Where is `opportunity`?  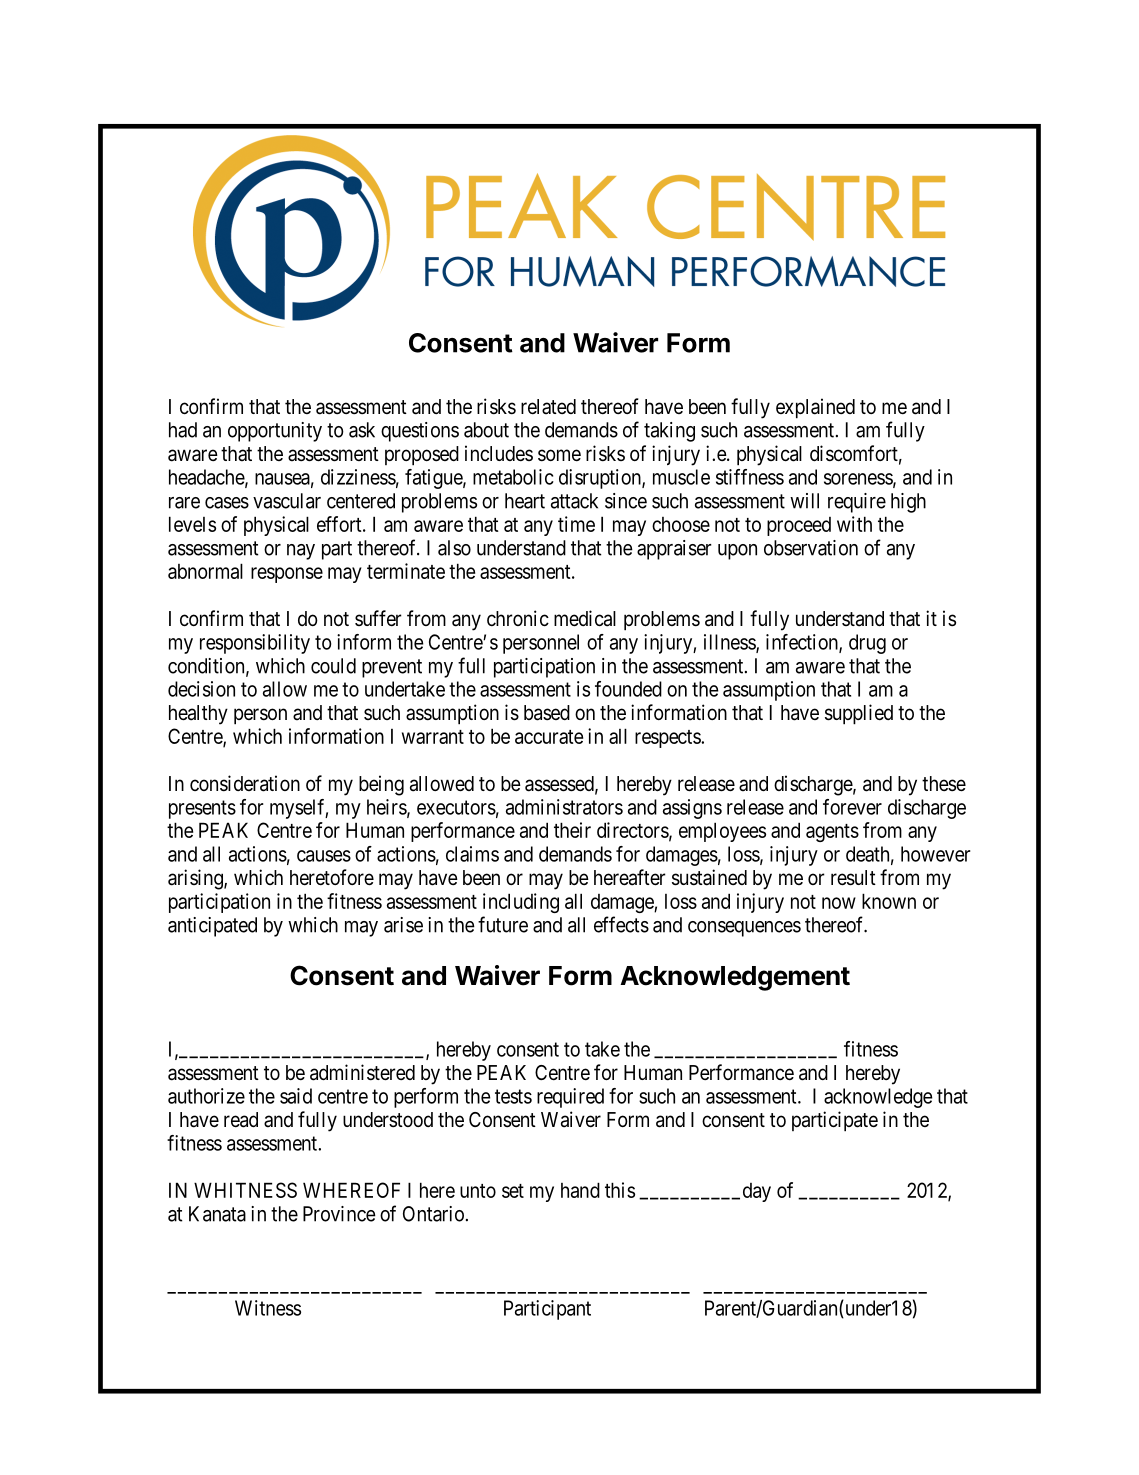 opportunity is located at coordinates (275, 432).
